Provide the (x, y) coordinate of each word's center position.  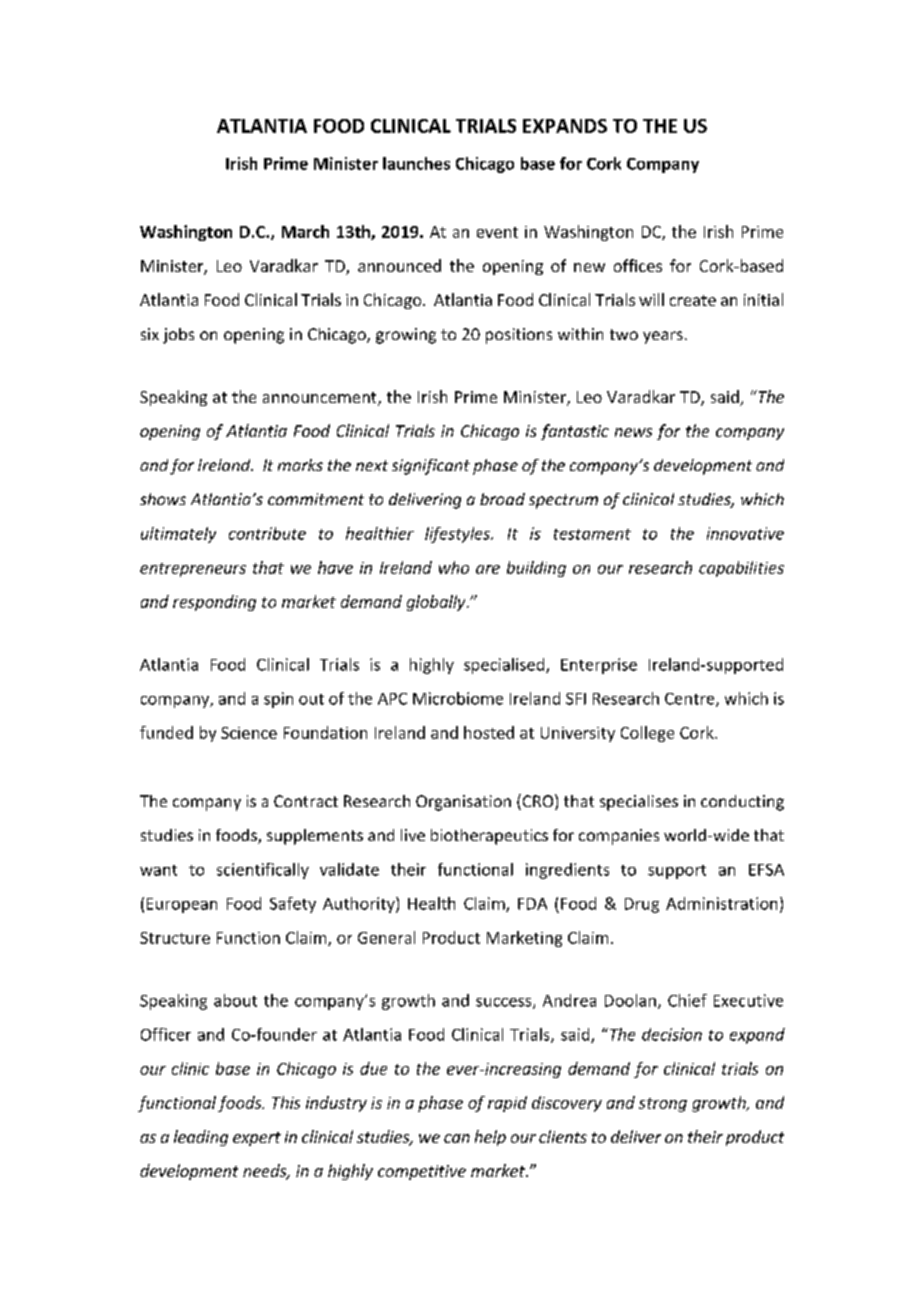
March (305, 231)
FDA (532, 904)
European (182, 905)
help (490, 1138)
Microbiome (458, 698)
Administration (721, 903)
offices (638, 265)
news (633, 432)
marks (300, 465)
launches (416, 163)
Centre (691, 700)
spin (278, 700)
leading (201, 1138)
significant (431, 467)
